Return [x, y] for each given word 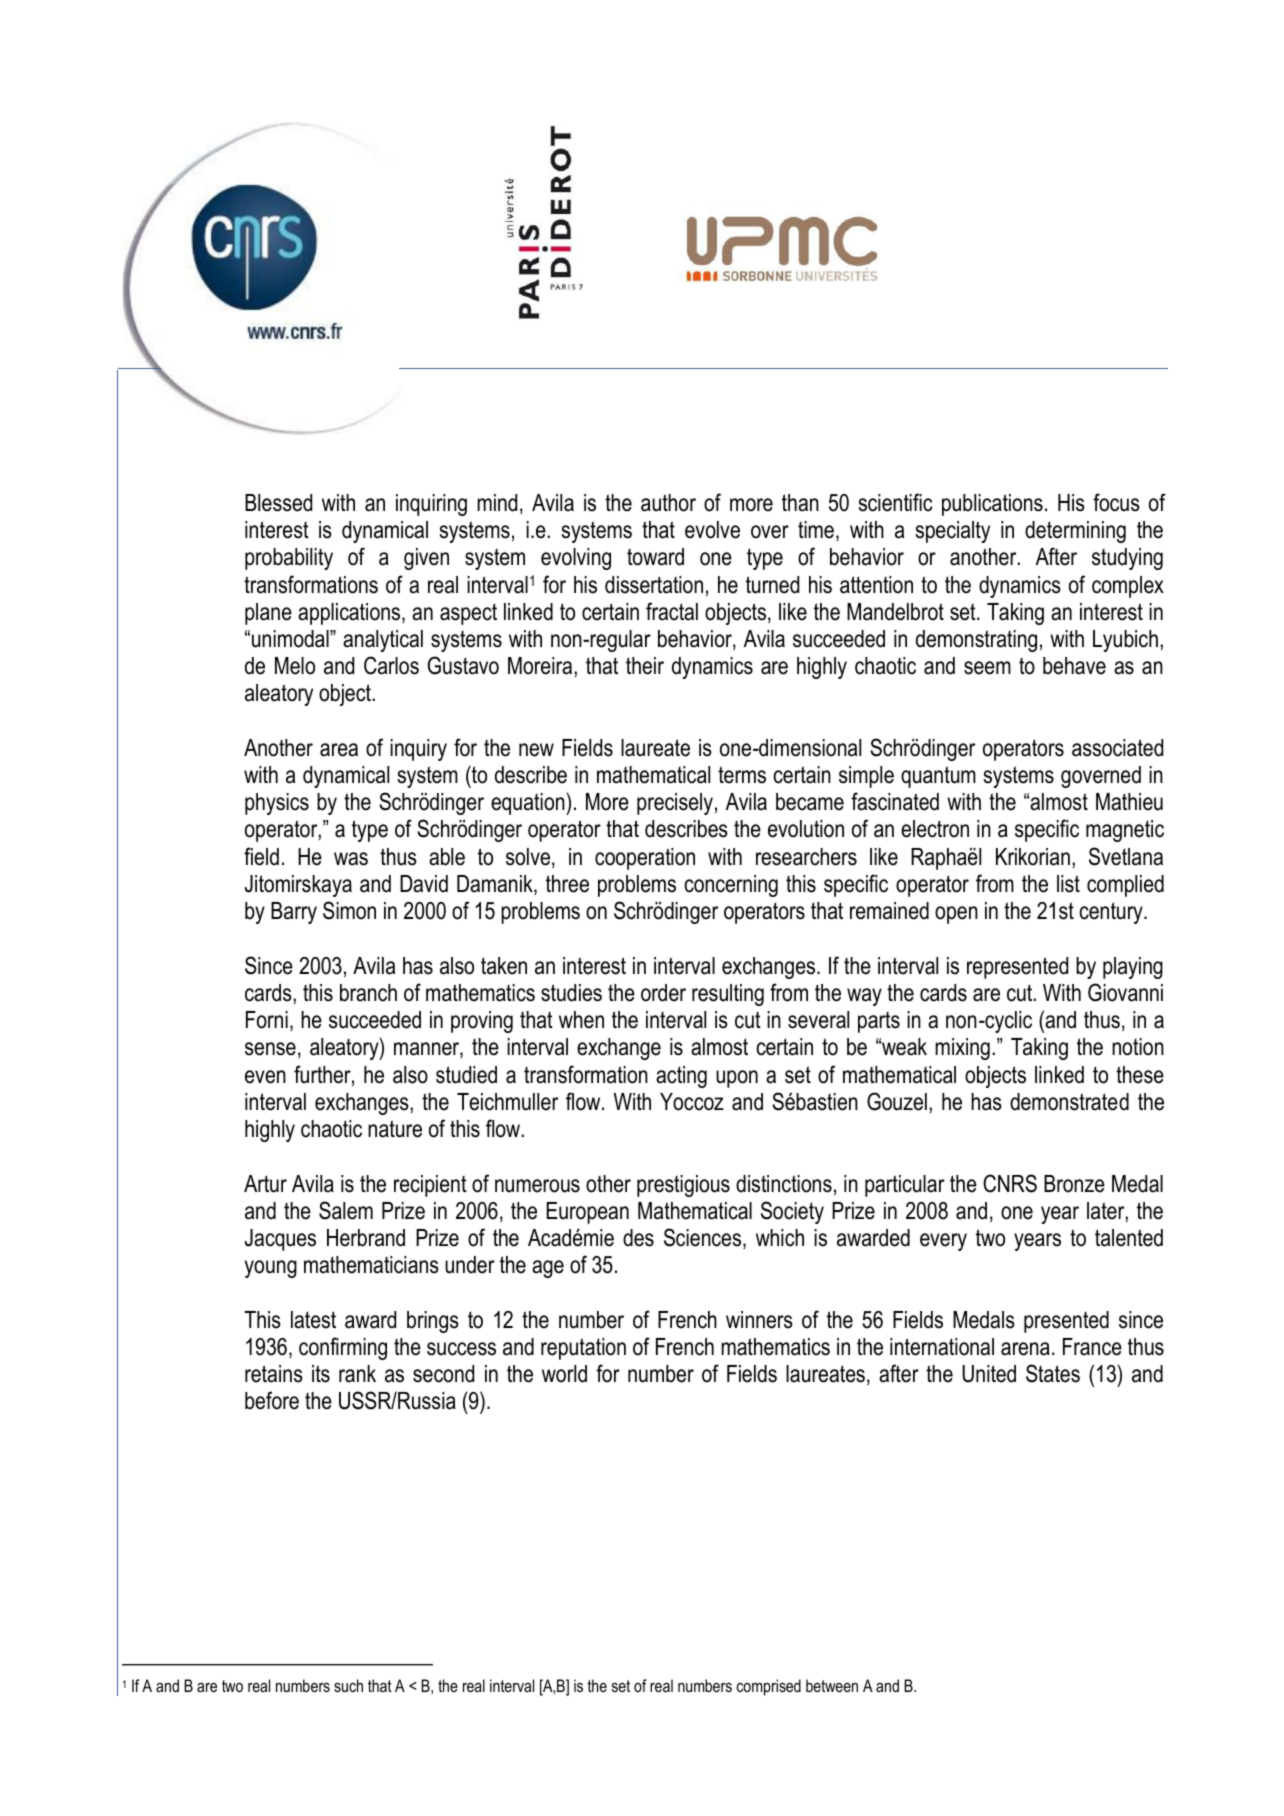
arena [1025, 1349]
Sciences [704, 1238]
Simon [349, 910]
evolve [712, 530]
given [426, 559]
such [348, 1685]
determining [1075, 532]
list [1068, 884]
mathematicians [371, 1265]
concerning [731, 886]
